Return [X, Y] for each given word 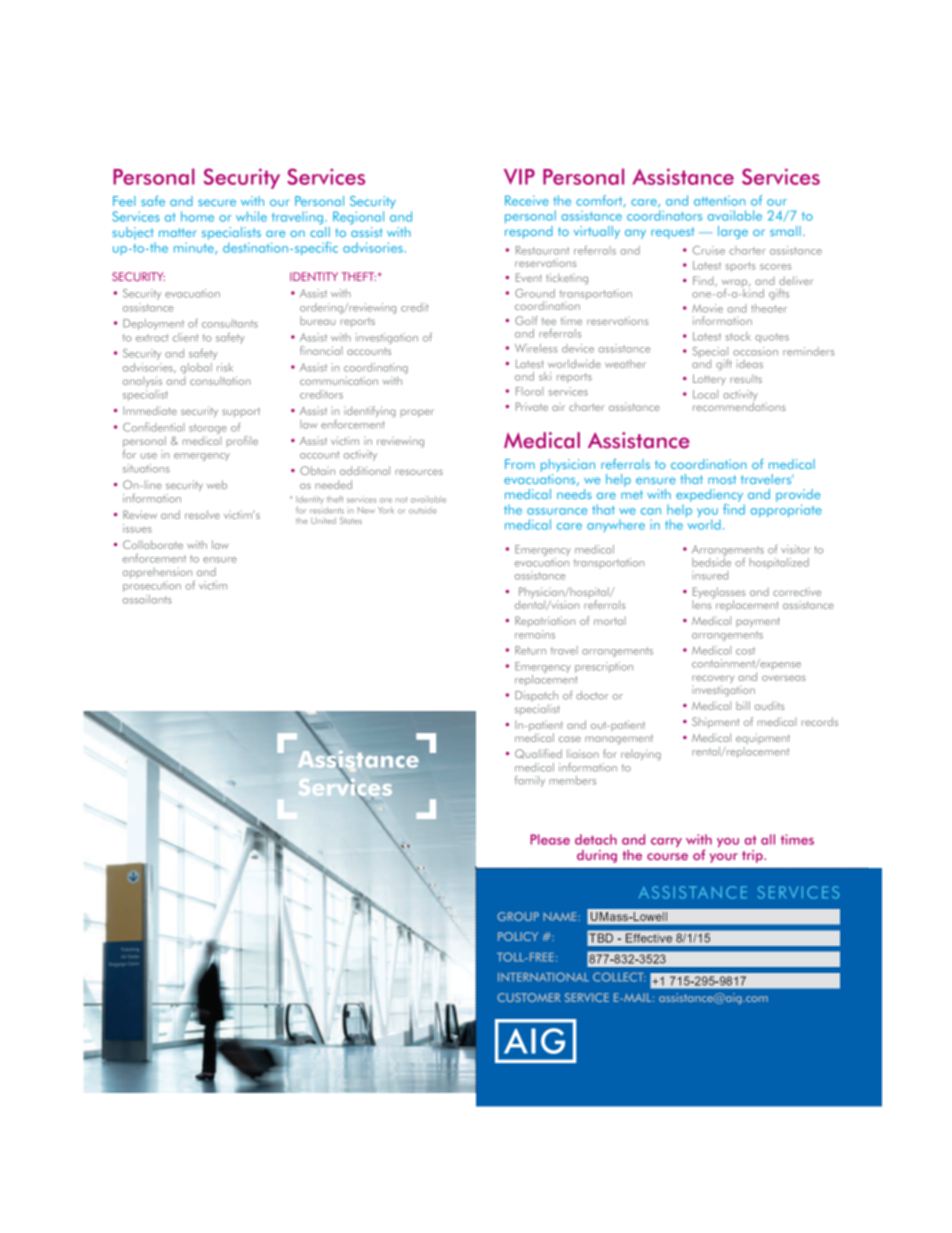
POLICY [518, 936]
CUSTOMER [529, 997]
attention [719, 200]
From [520, 464]
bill [743, 705]
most [722, 479]
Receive [527, 200]
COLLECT [619, 977]
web [217, 484]
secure [217, 202]
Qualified [538, 754]
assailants [147, 599]
